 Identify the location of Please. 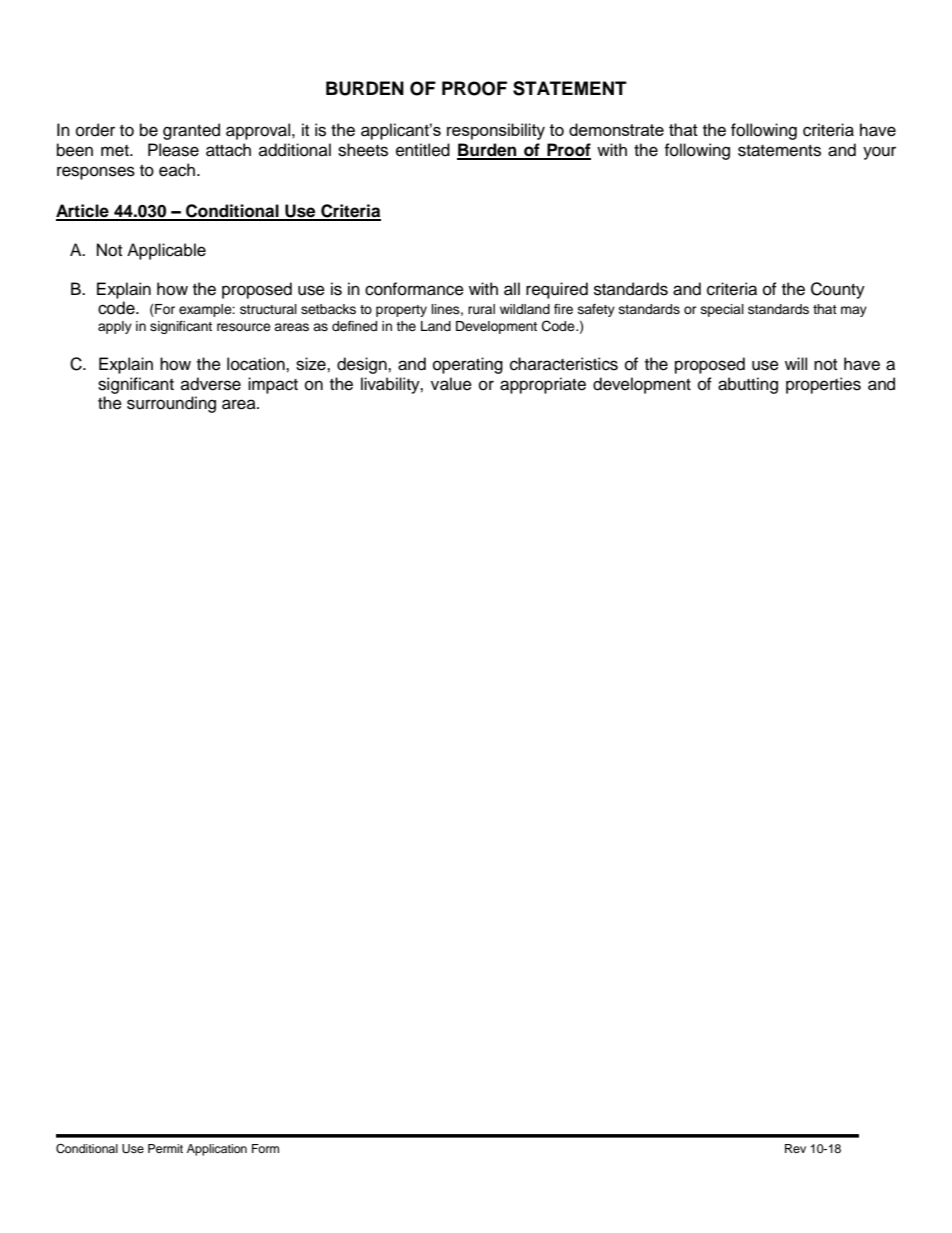
(173, 150).
